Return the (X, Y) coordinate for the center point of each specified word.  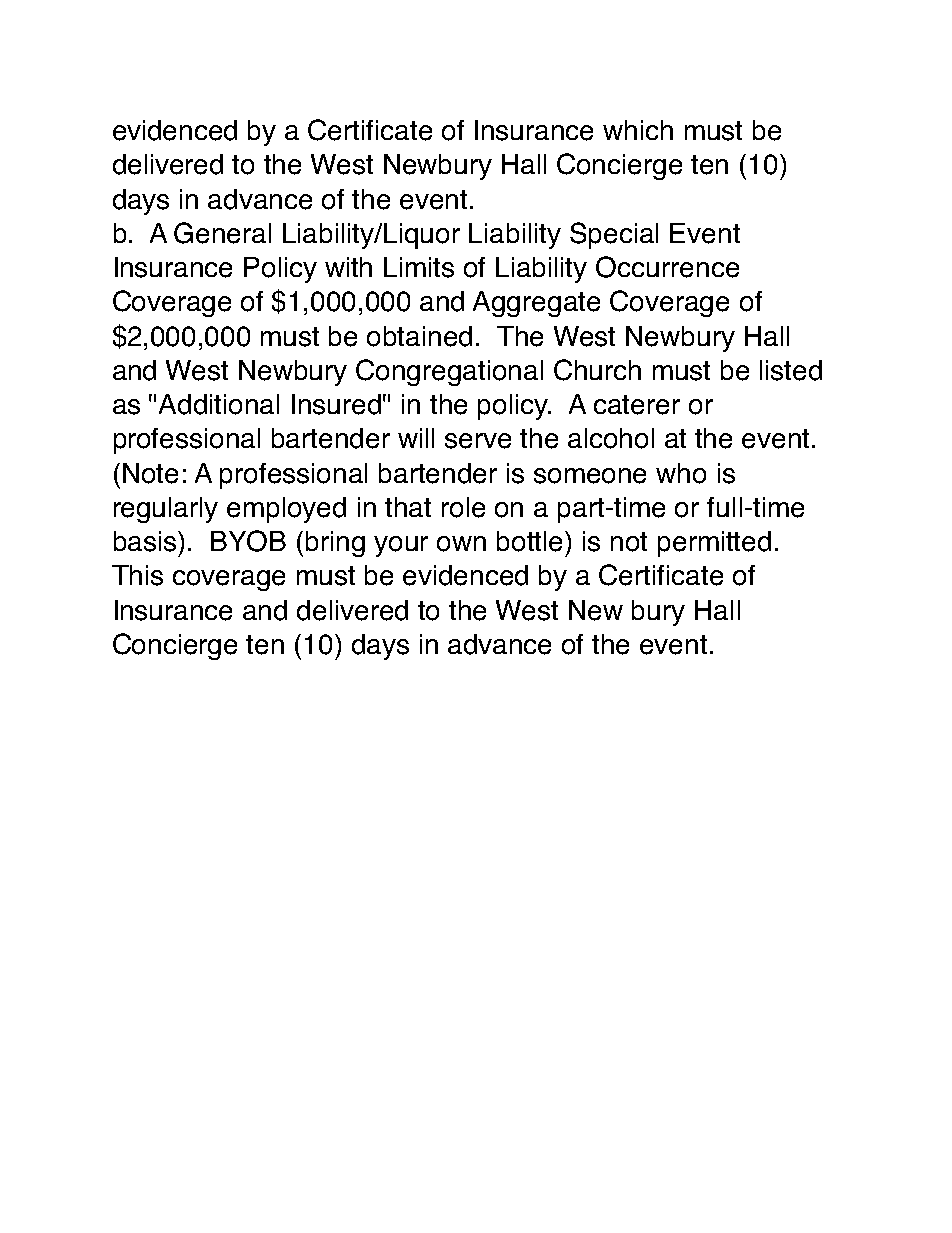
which (638, 130)
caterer (637, 405)
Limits (419, 267)
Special (614, 235)
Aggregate (536, 304)
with (348, 267)
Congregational (449, 372)
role (463, 507)
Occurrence (667, 267)
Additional (219, 404)
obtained (419, 336)
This (137, 575)
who (681, 473)
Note (150, 473)
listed (791, 370)
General (222, 233)
